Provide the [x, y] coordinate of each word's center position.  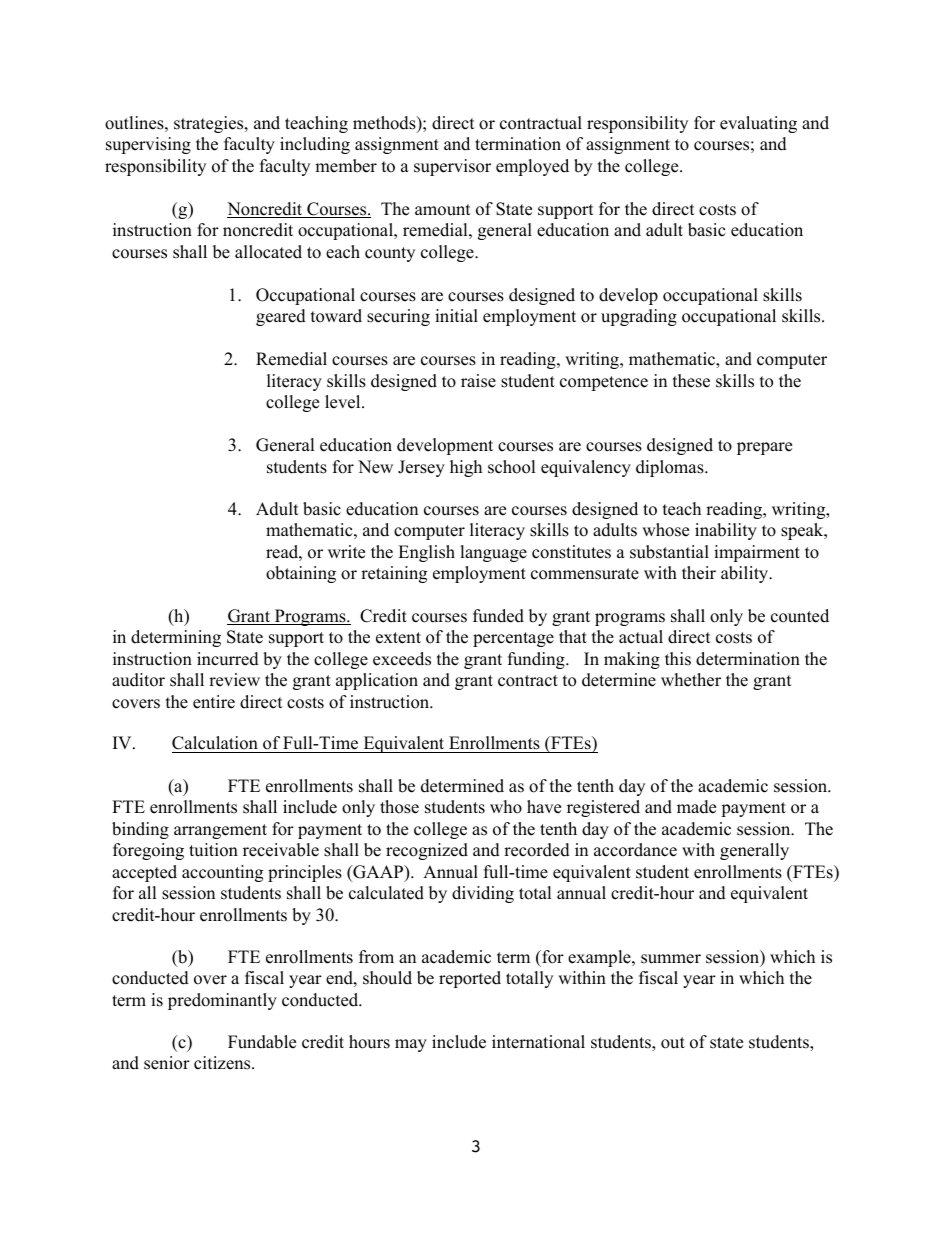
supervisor [452, 167]
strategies [210, 124]
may [411, 1045]
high [466, 468]
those [399, 807]
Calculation [216, 744]
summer [671, 959]
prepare [764, 448]
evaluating [758, 124]
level [344, 402]
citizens [223, 1063]
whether [691, 680]
